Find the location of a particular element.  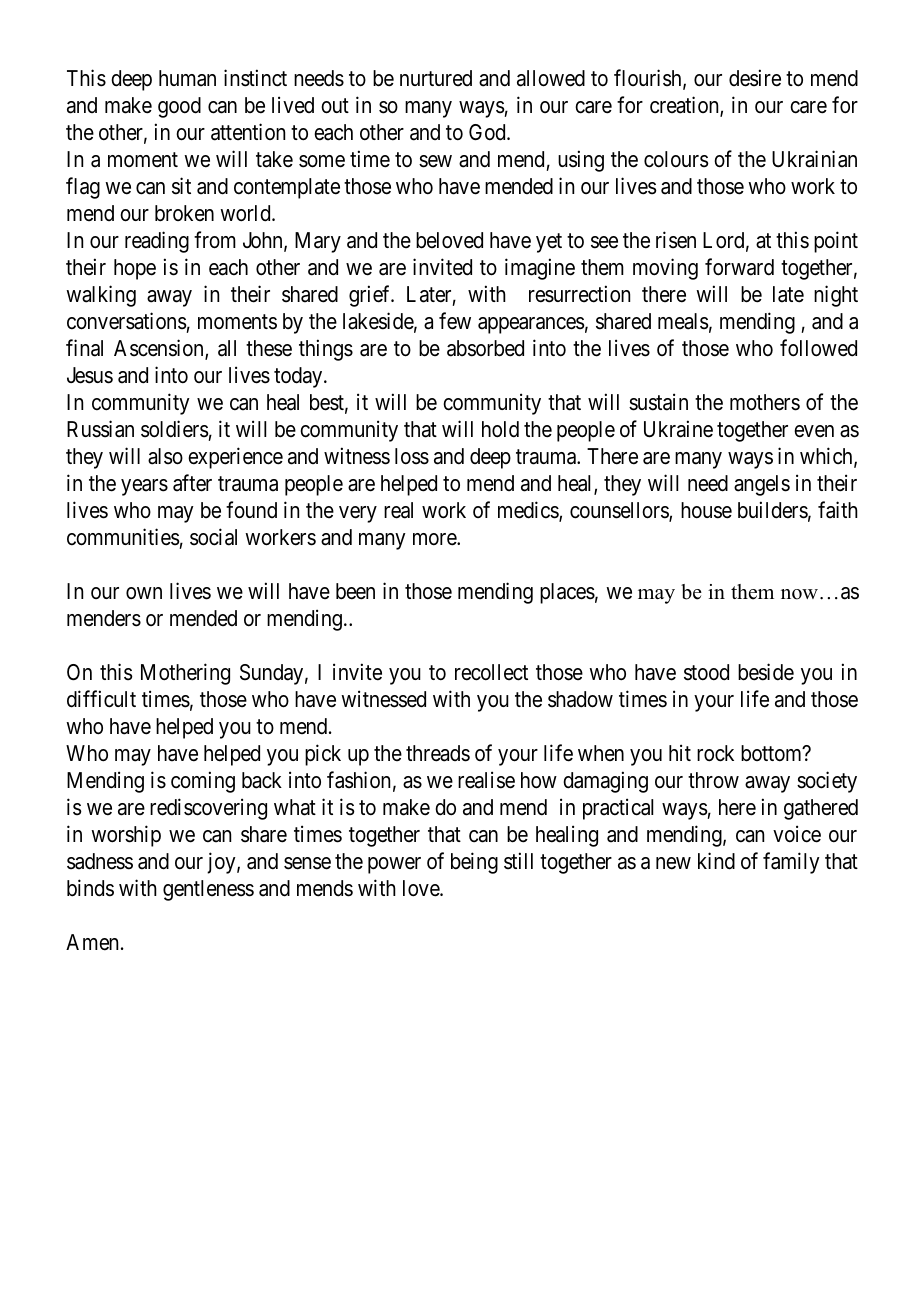

imagine is located at coordinates (540, 269).
